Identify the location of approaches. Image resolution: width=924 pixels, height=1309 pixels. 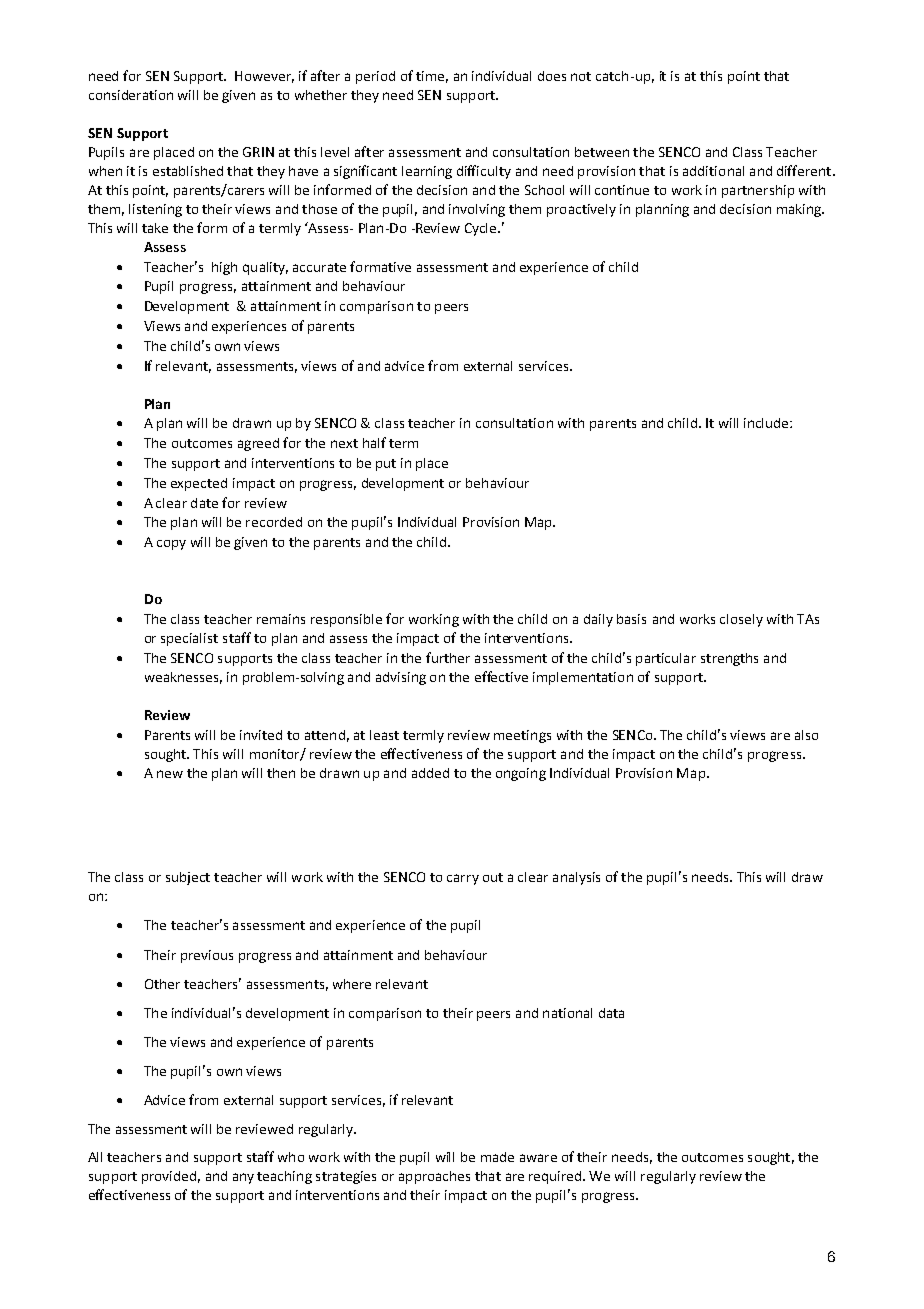
(434, 1177).
